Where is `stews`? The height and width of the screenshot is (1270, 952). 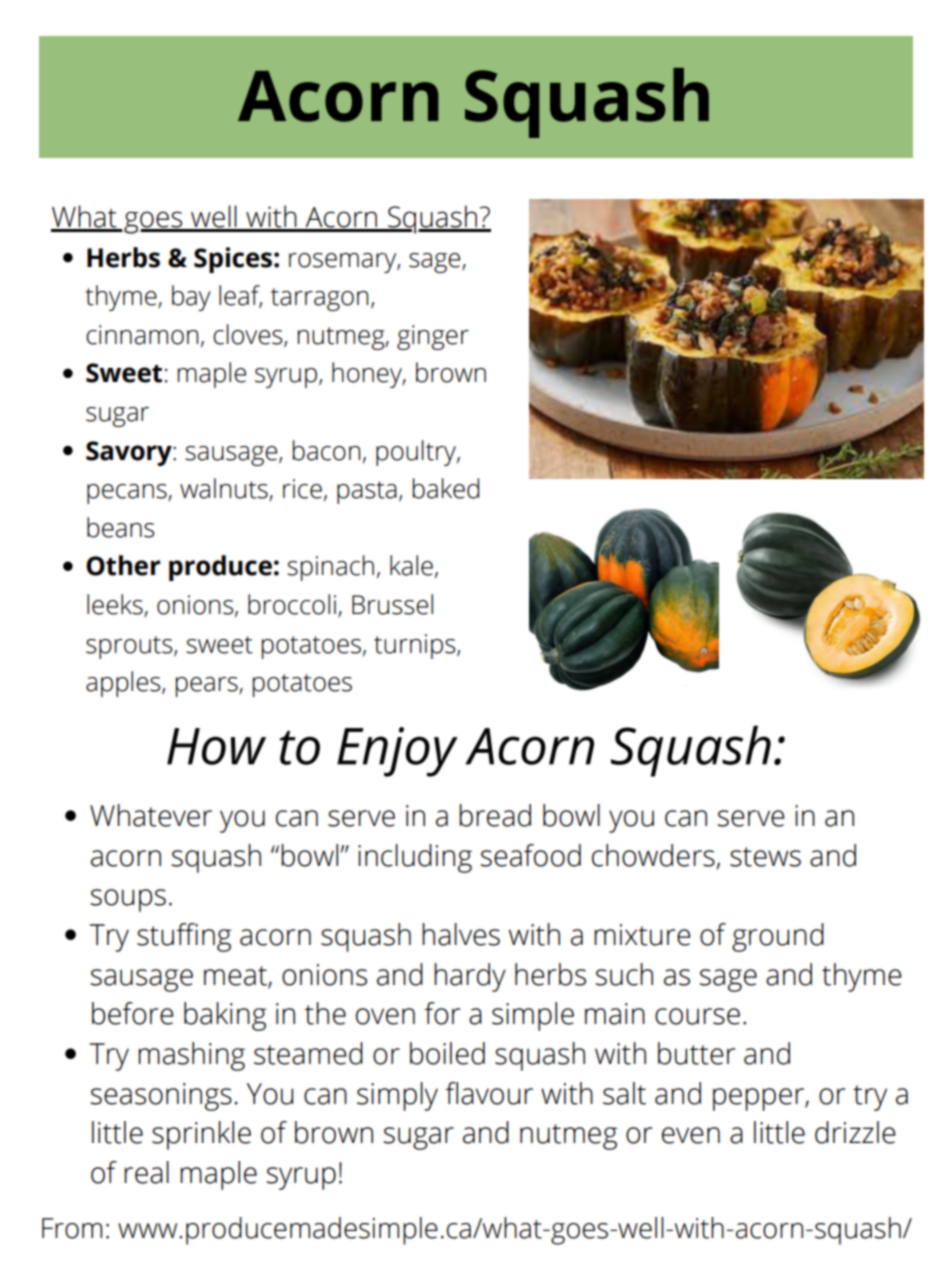 stews is located at coordinates (765, 857).
